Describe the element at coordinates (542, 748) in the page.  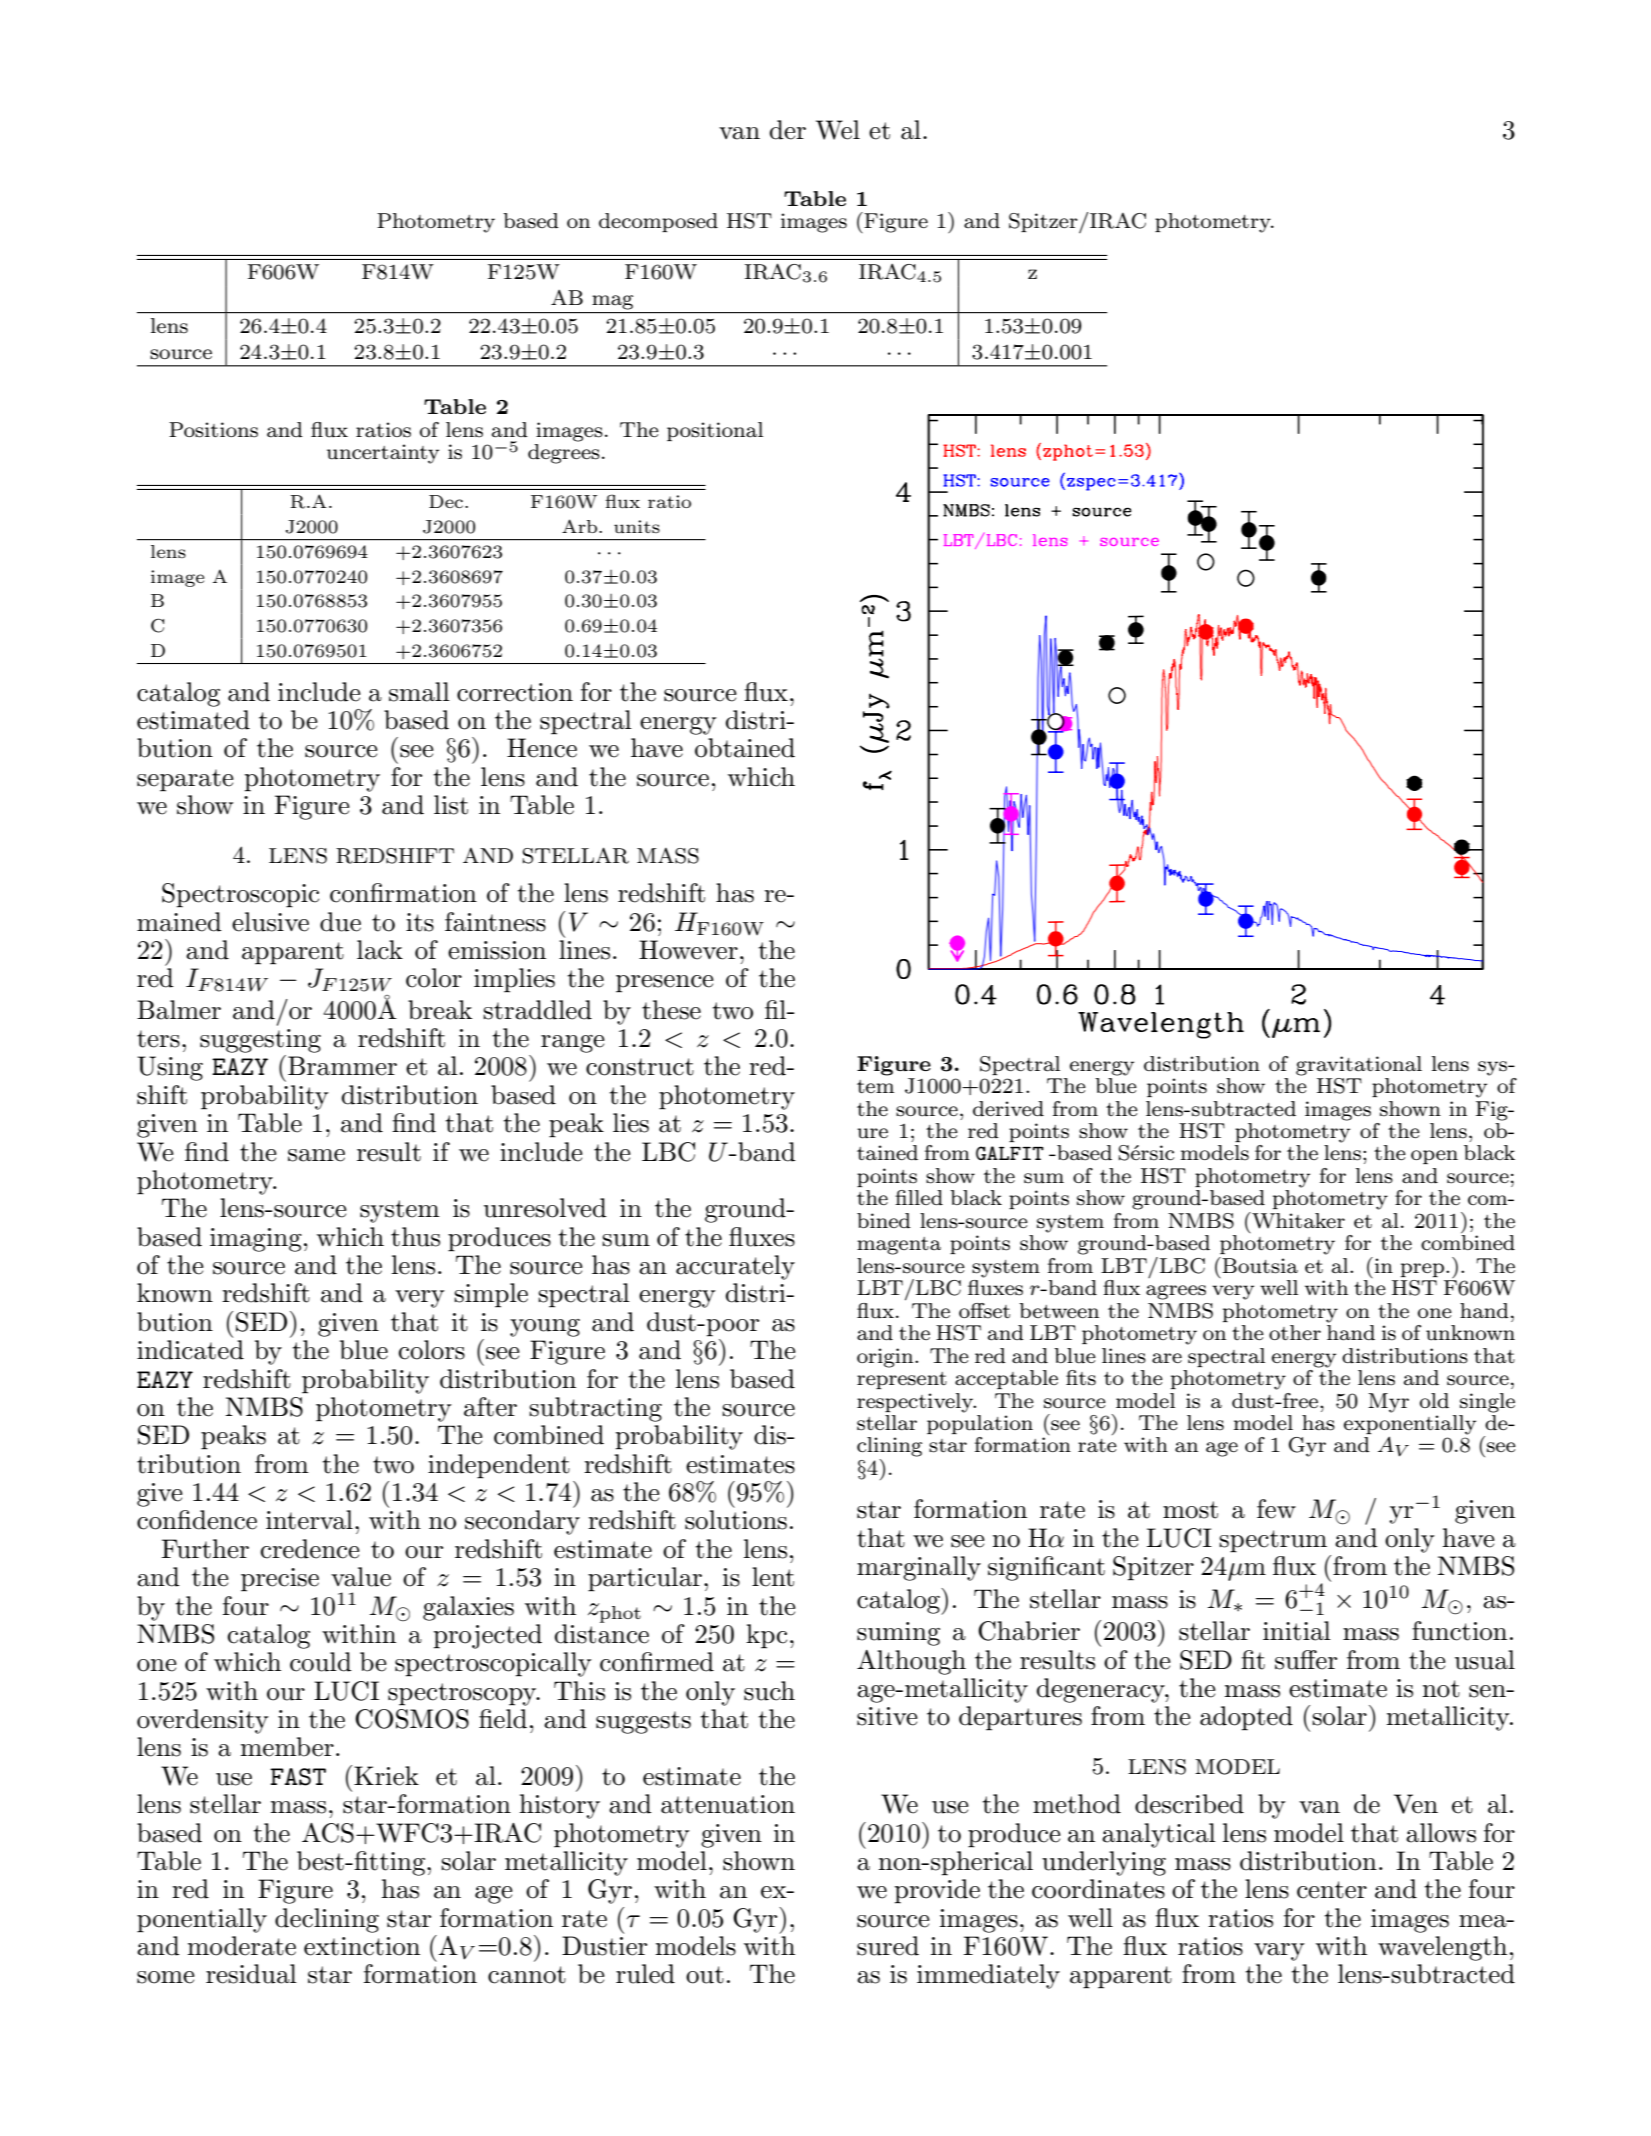
I see `Hence` at that location.
